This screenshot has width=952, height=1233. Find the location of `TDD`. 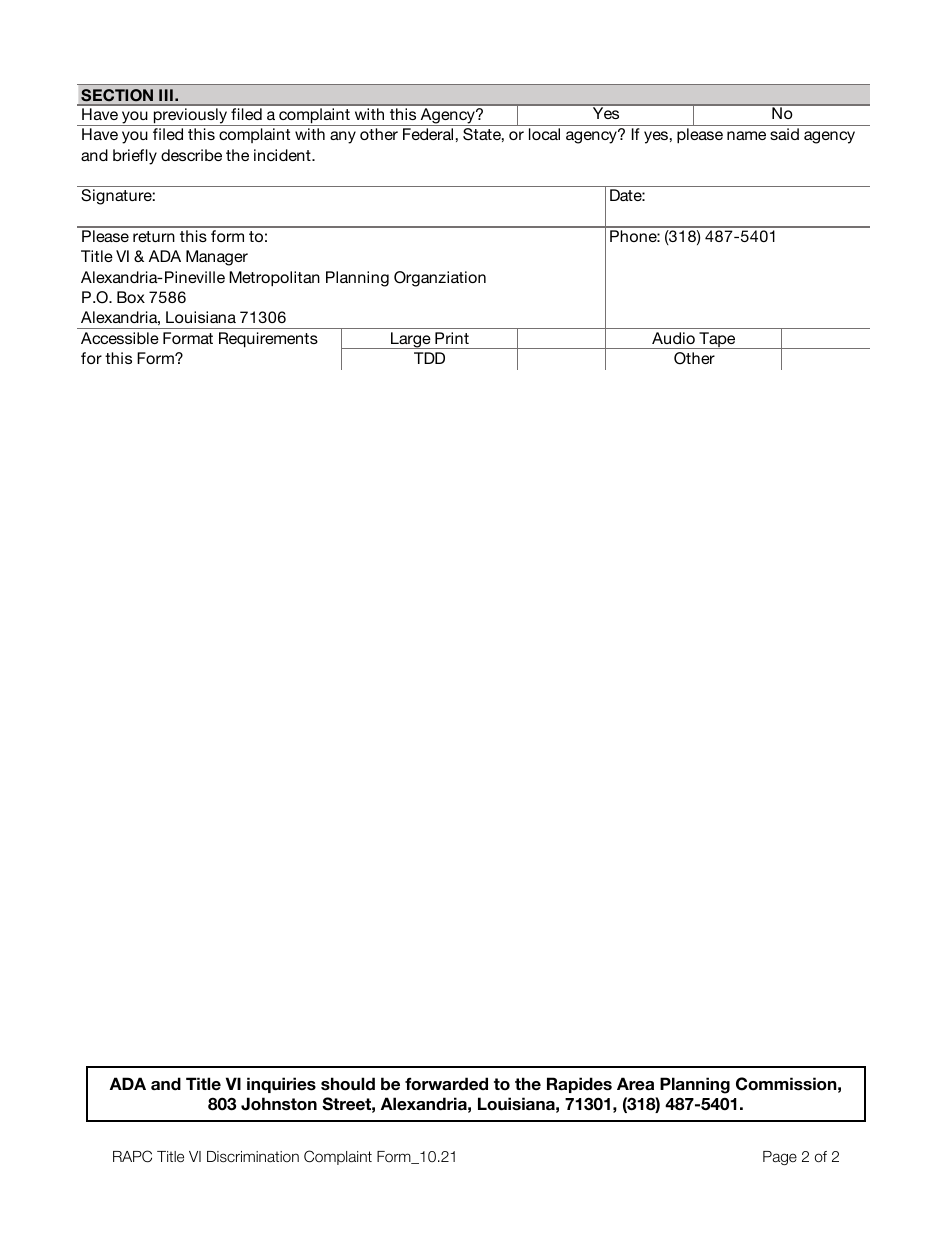

TDD is located at coordinates (429, 358).
